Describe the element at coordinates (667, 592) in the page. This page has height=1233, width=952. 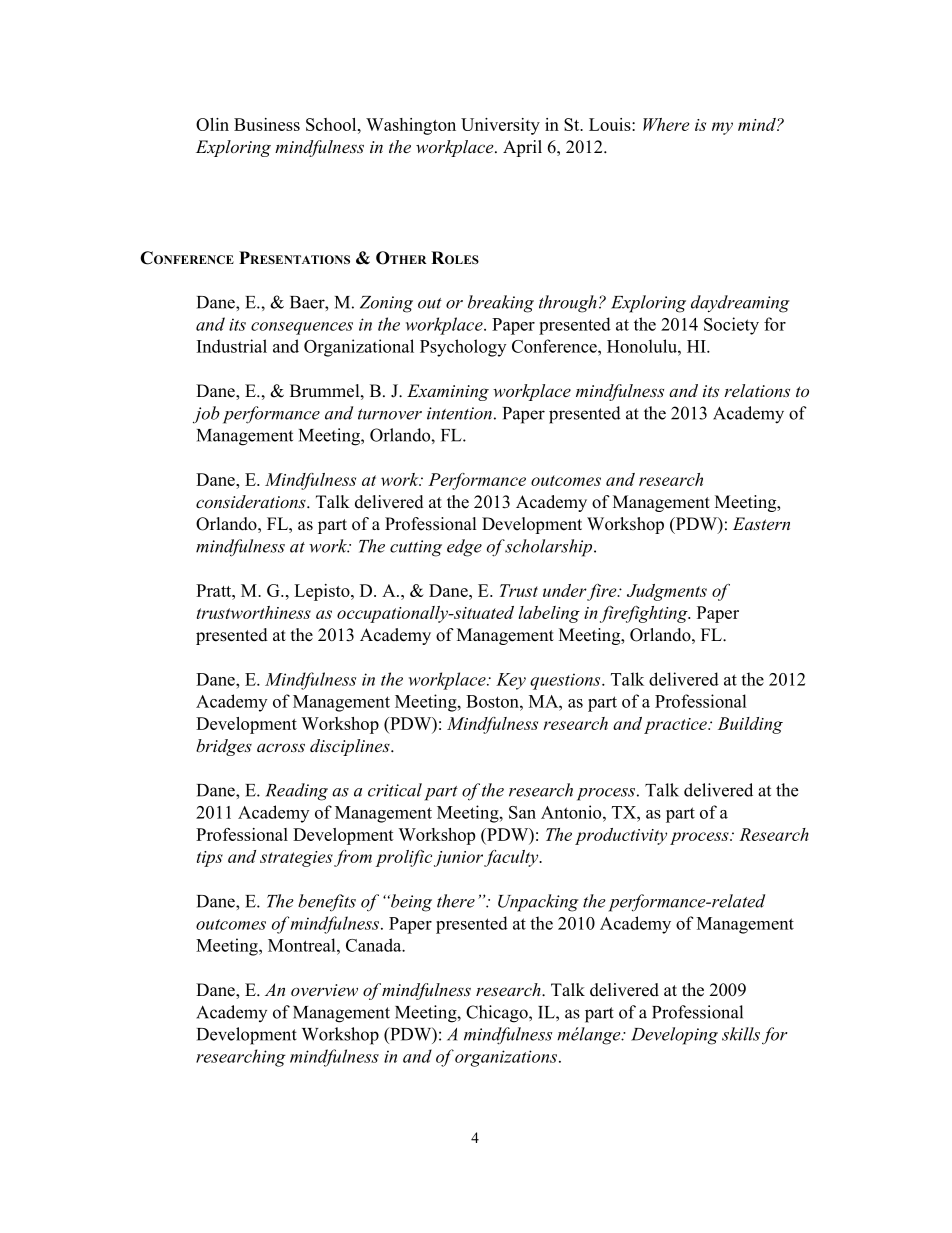
I see `Judgments` at that location.
